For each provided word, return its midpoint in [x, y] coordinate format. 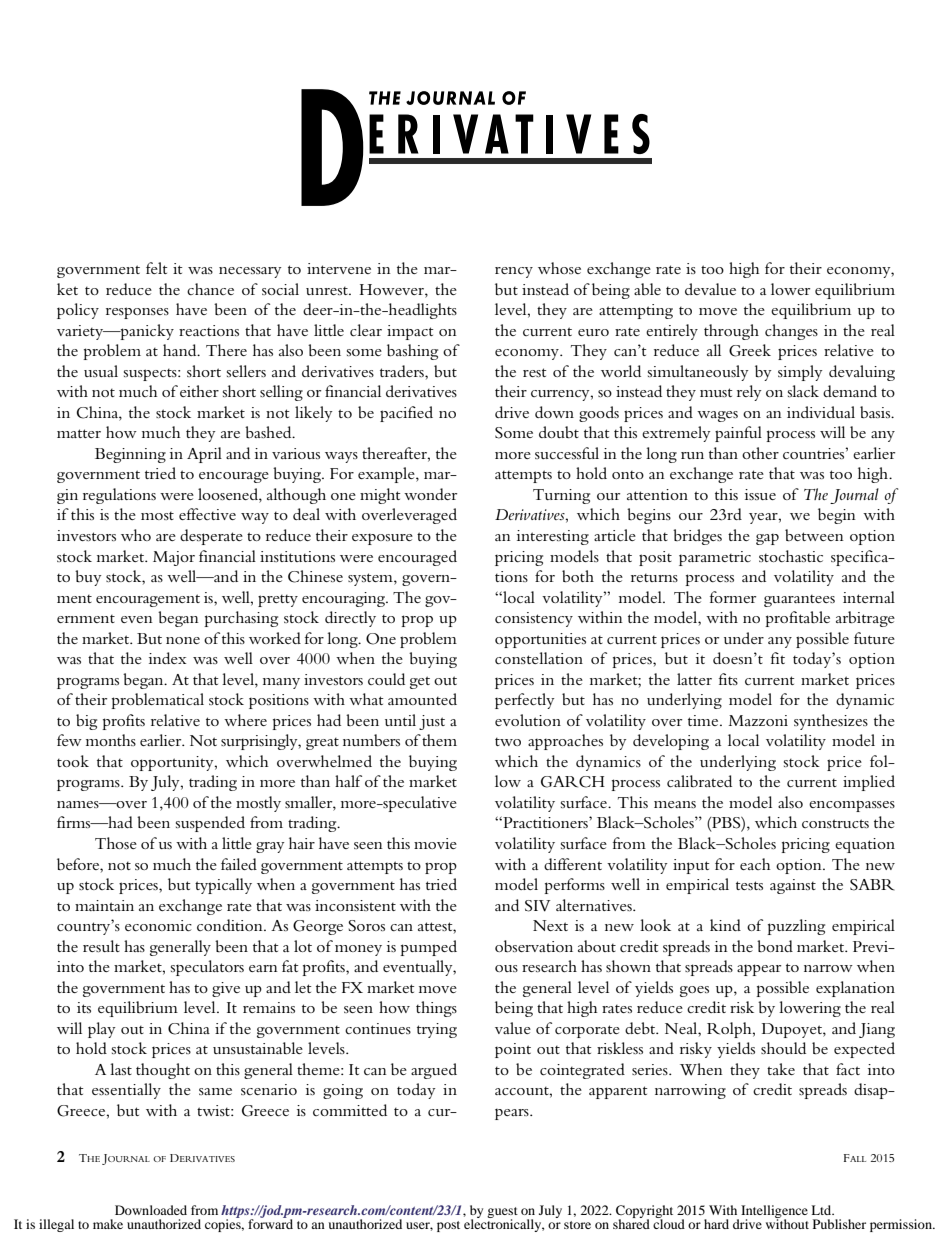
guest [502, 1214]
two [508, 742]
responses [137, 313]
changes [791, 332]
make [108, 1224]
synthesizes [831, 722]
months [111, 740]
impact [410, 332]
